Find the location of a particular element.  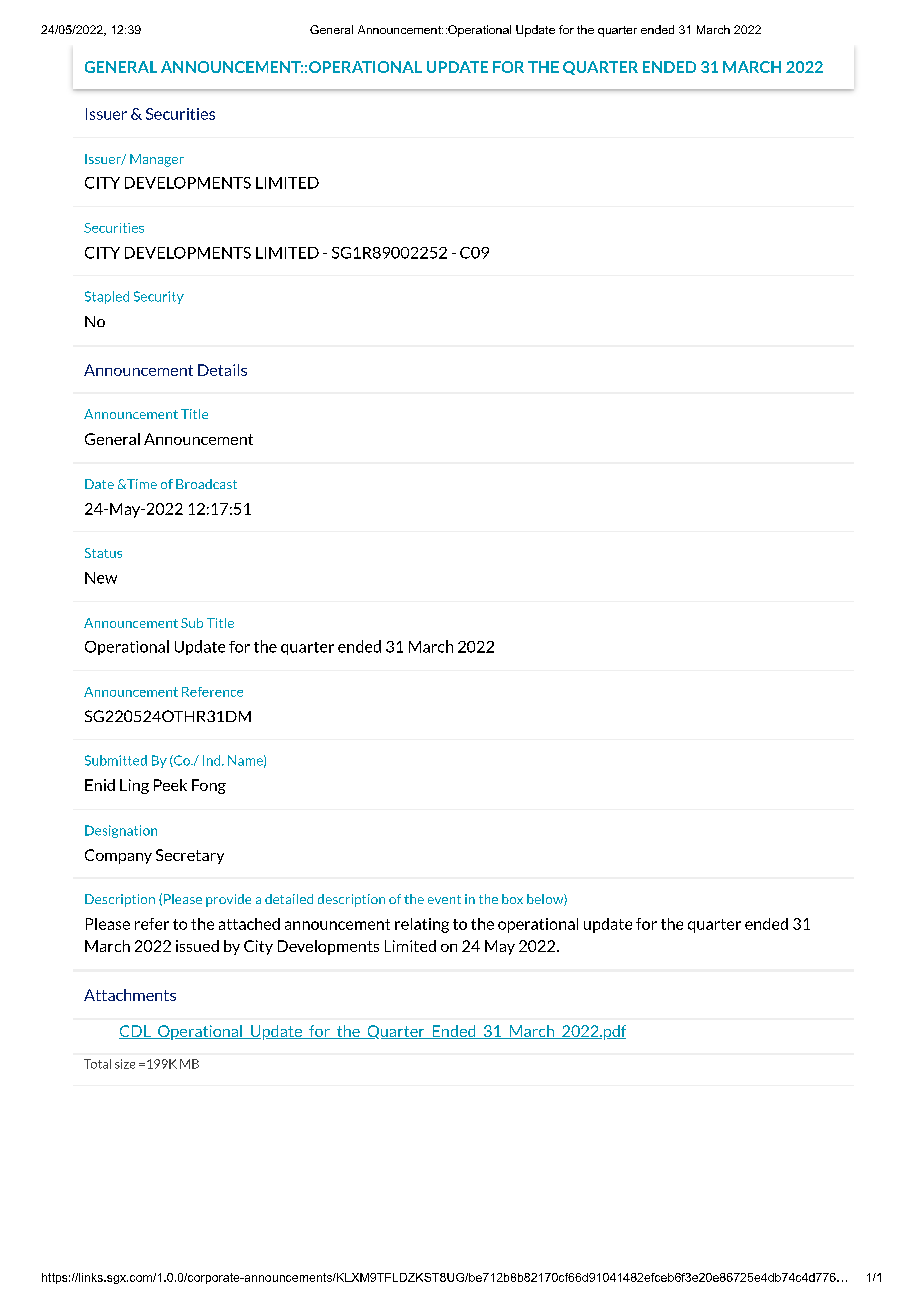

event is located at coordinates (444, 899).
